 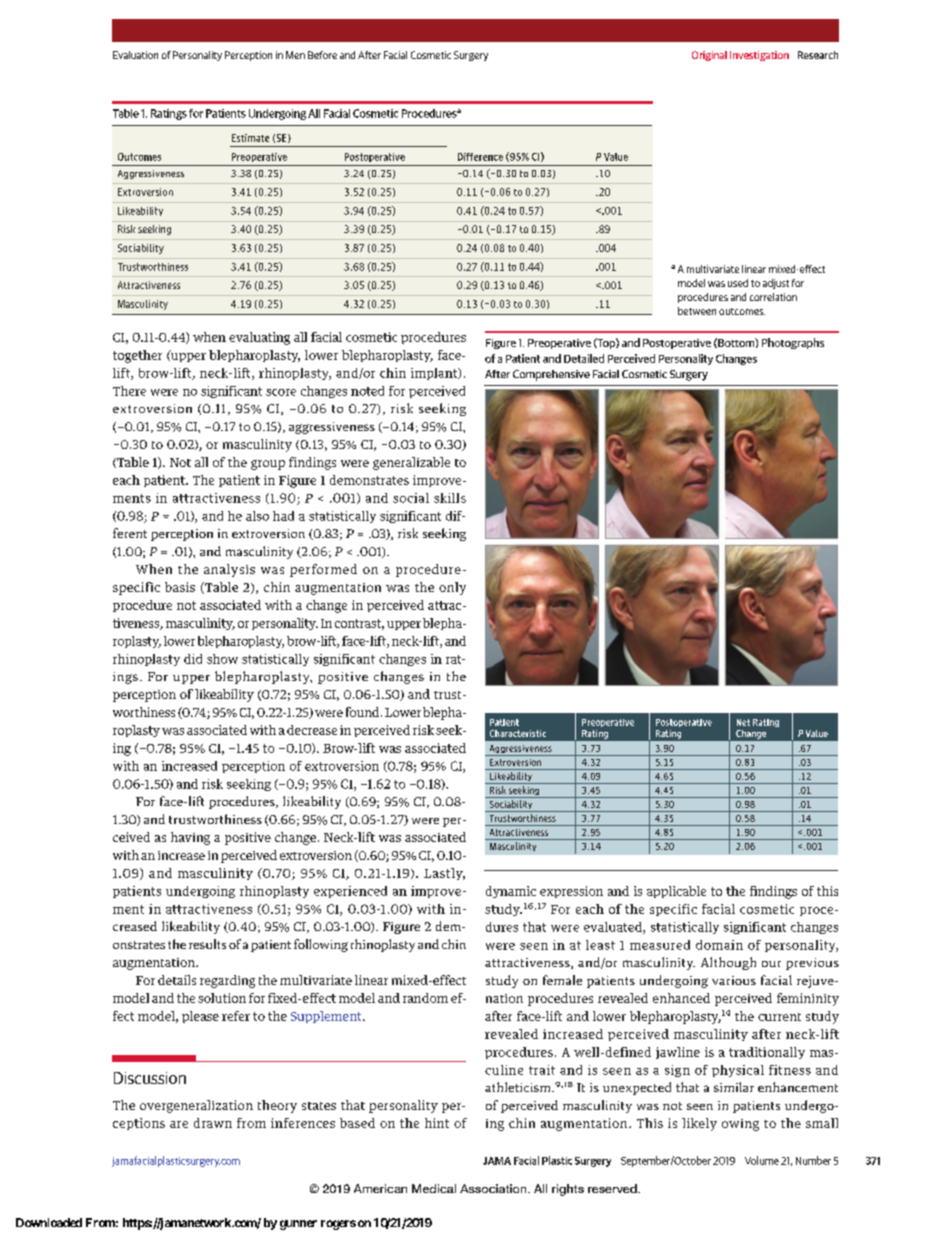 What do you see at coordinates (49, 1222) in the document?
I see `Downloaded` at bounding box center [49, 1222].
